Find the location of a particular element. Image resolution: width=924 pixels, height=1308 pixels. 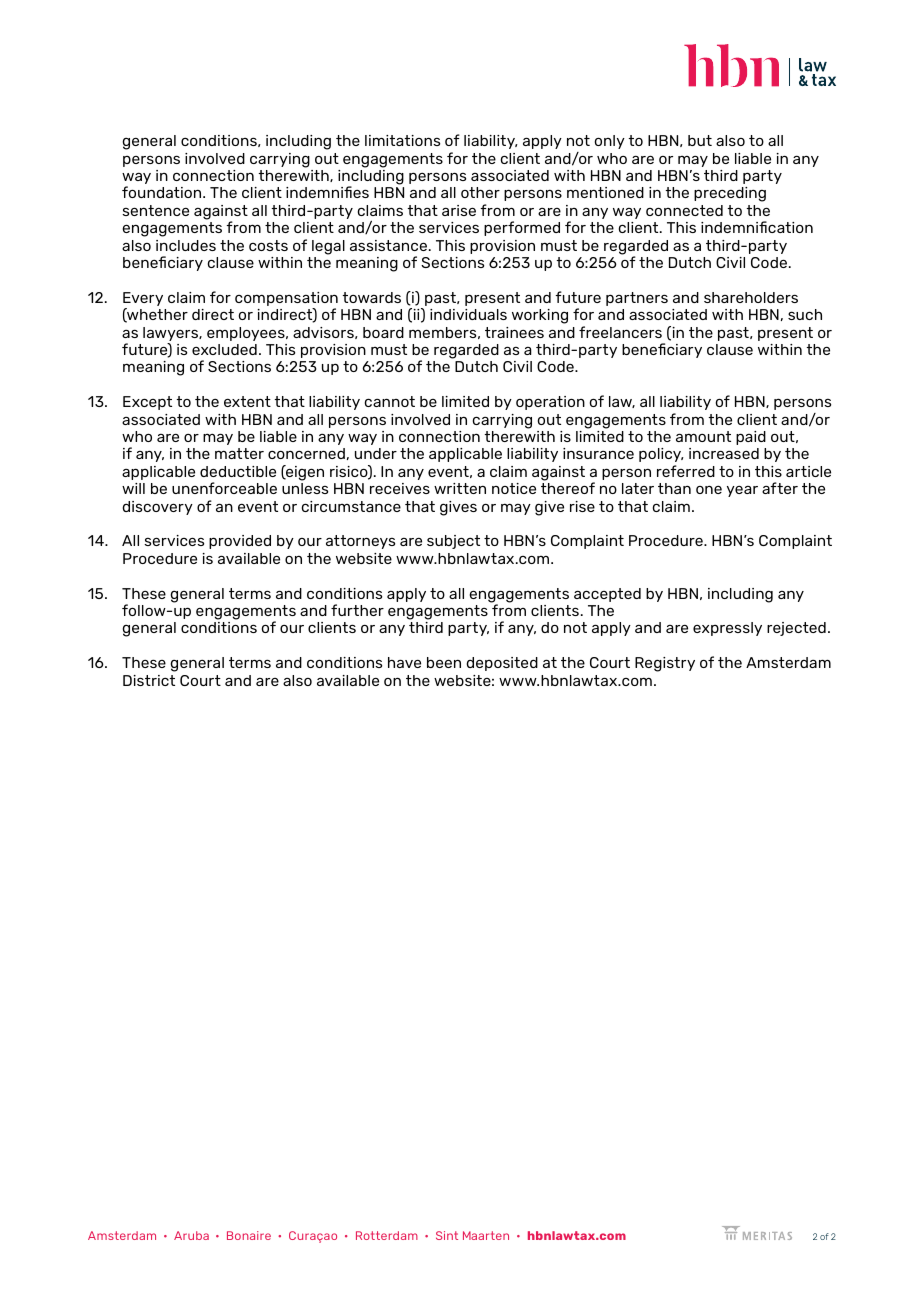

District is located at coordinates (149, 680).
